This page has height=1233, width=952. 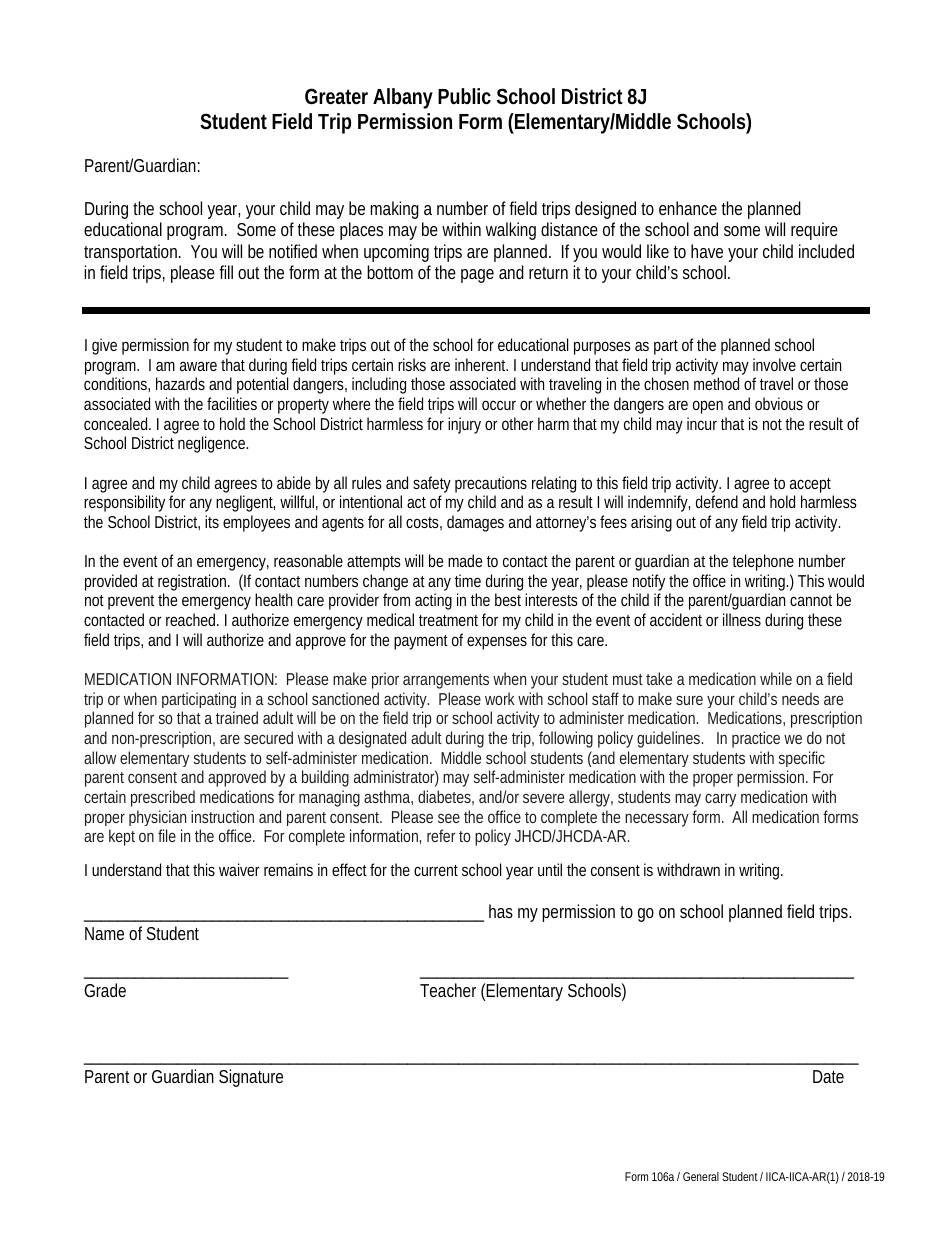 I want to click on telephone, so click(x=763, y=562).
